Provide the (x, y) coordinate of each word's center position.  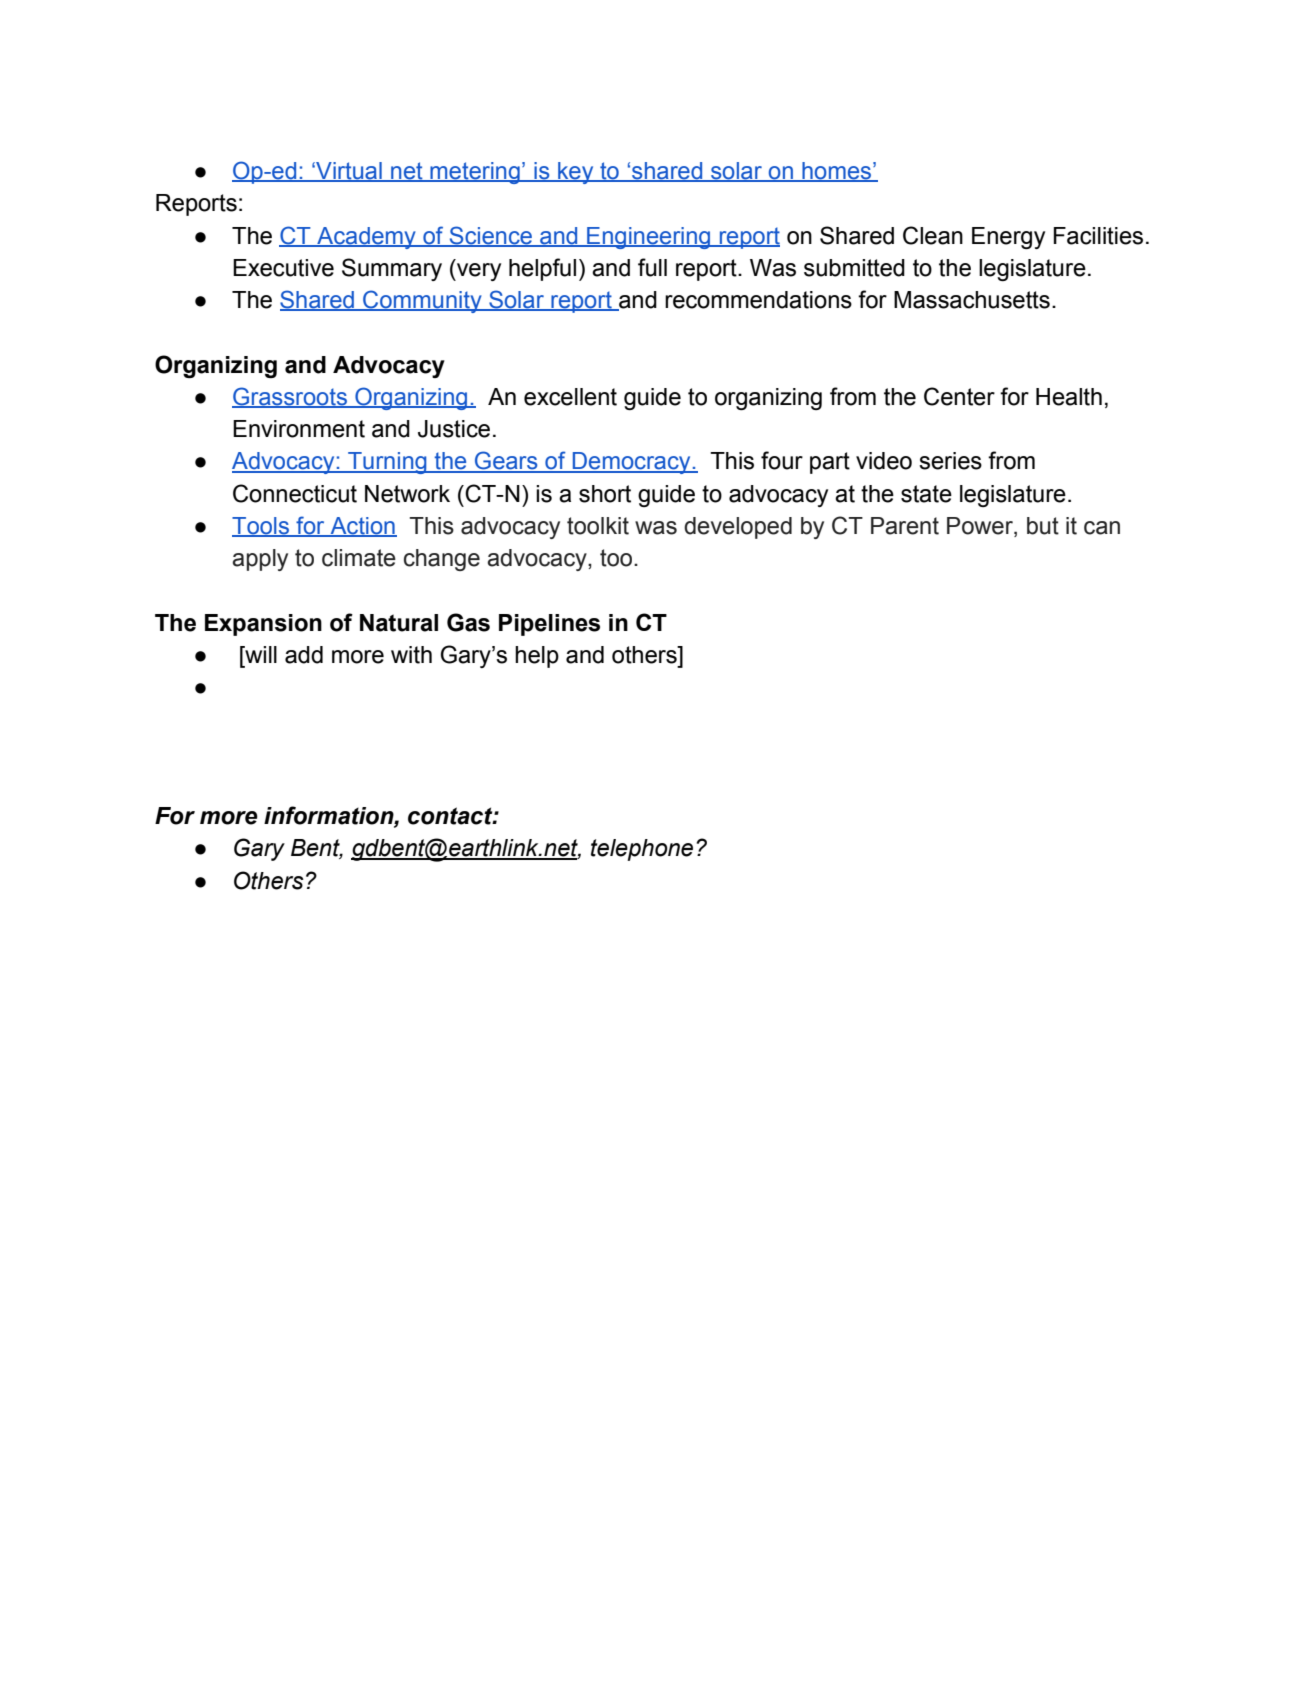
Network (407, 494)
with (411, 655)
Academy (366, 238)
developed (738, 528)
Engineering (649, 238)
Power (981, 527)
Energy (1008, 238)
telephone (642, 850)
